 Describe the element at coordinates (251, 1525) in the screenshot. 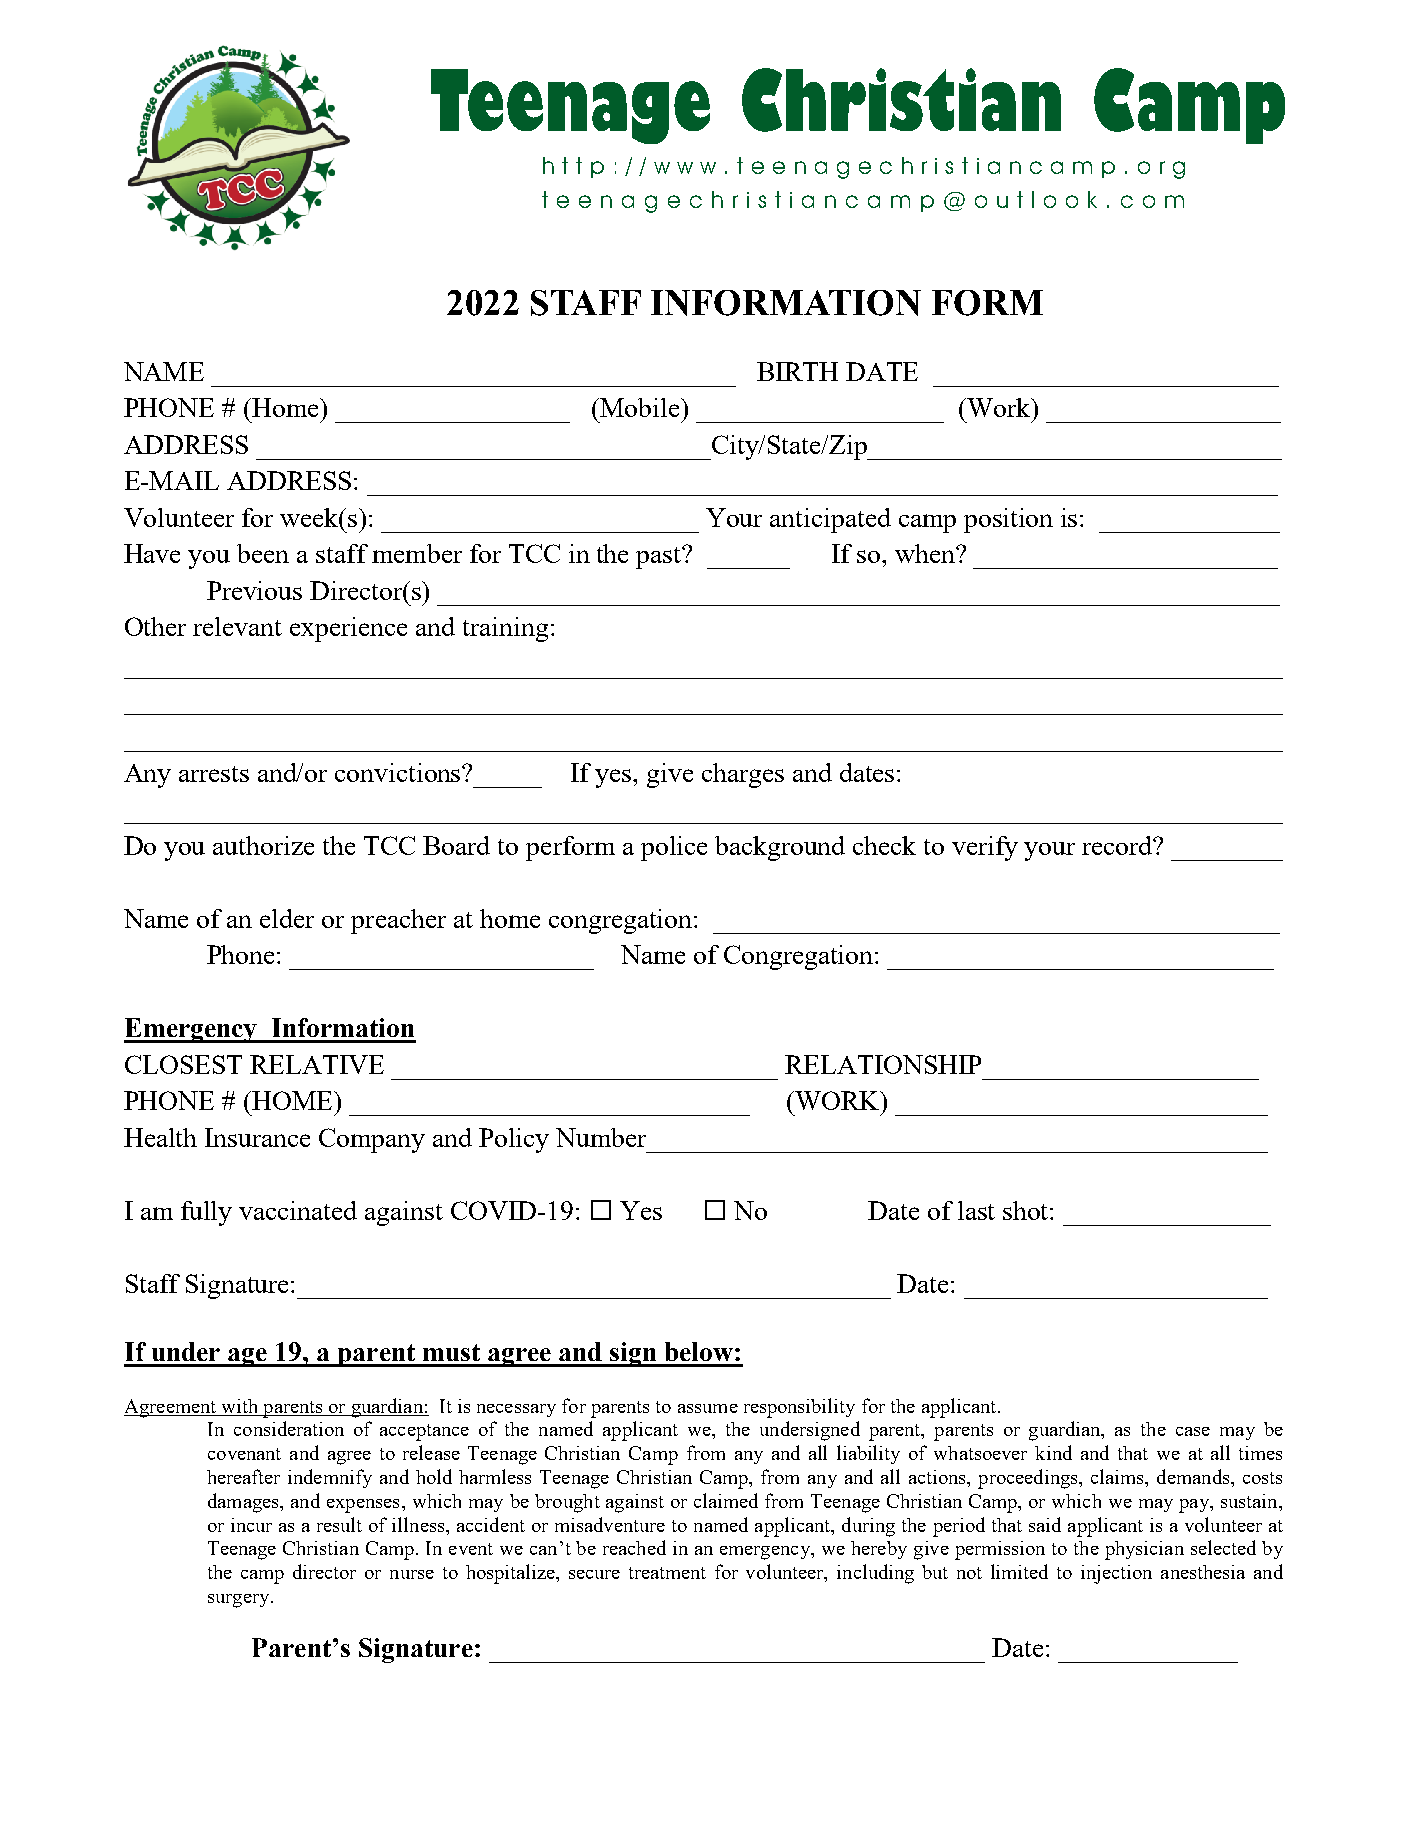

I see `incur` at that location.
